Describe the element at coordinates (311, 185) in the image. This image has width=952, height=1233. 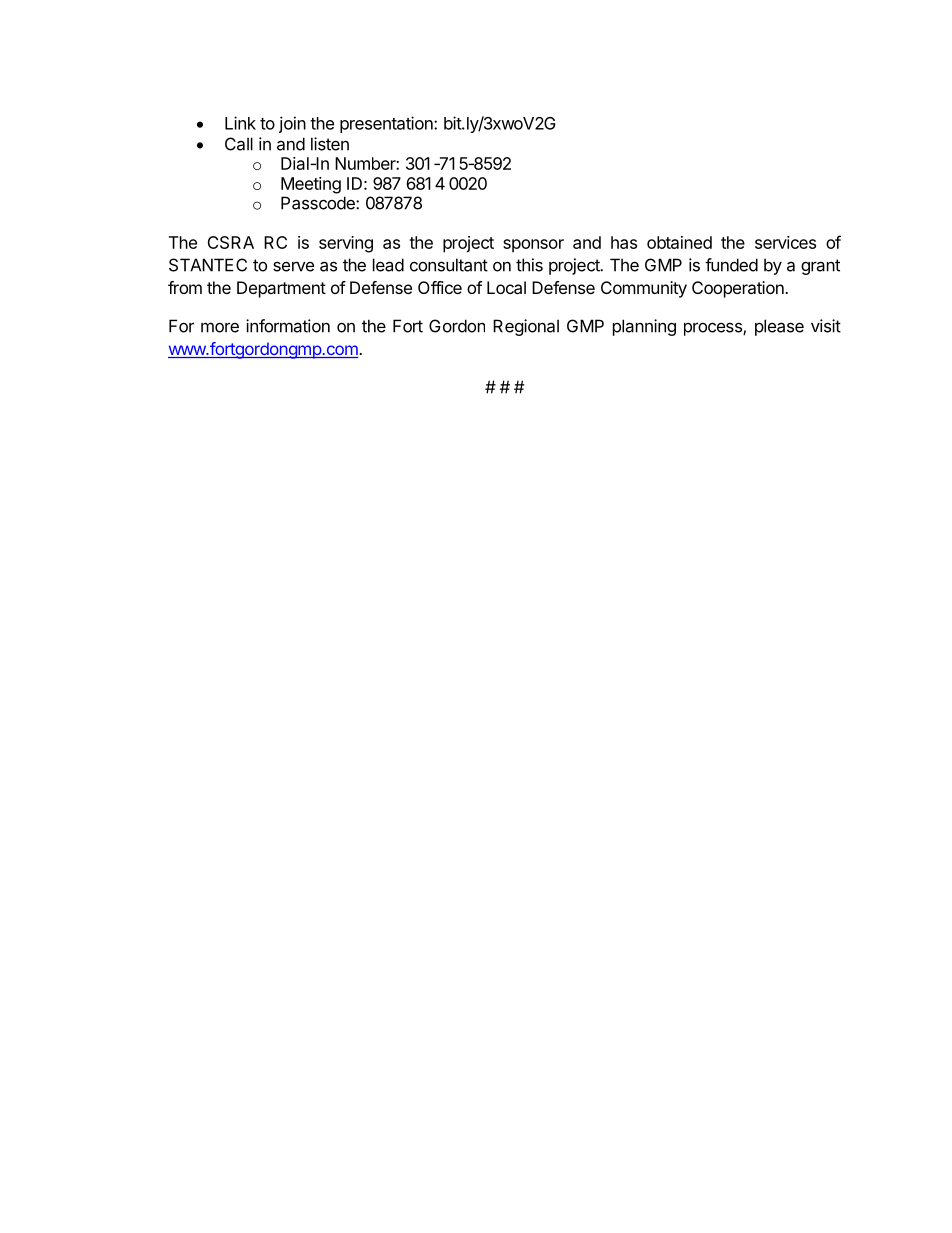
I see `Meeting` at that location.
